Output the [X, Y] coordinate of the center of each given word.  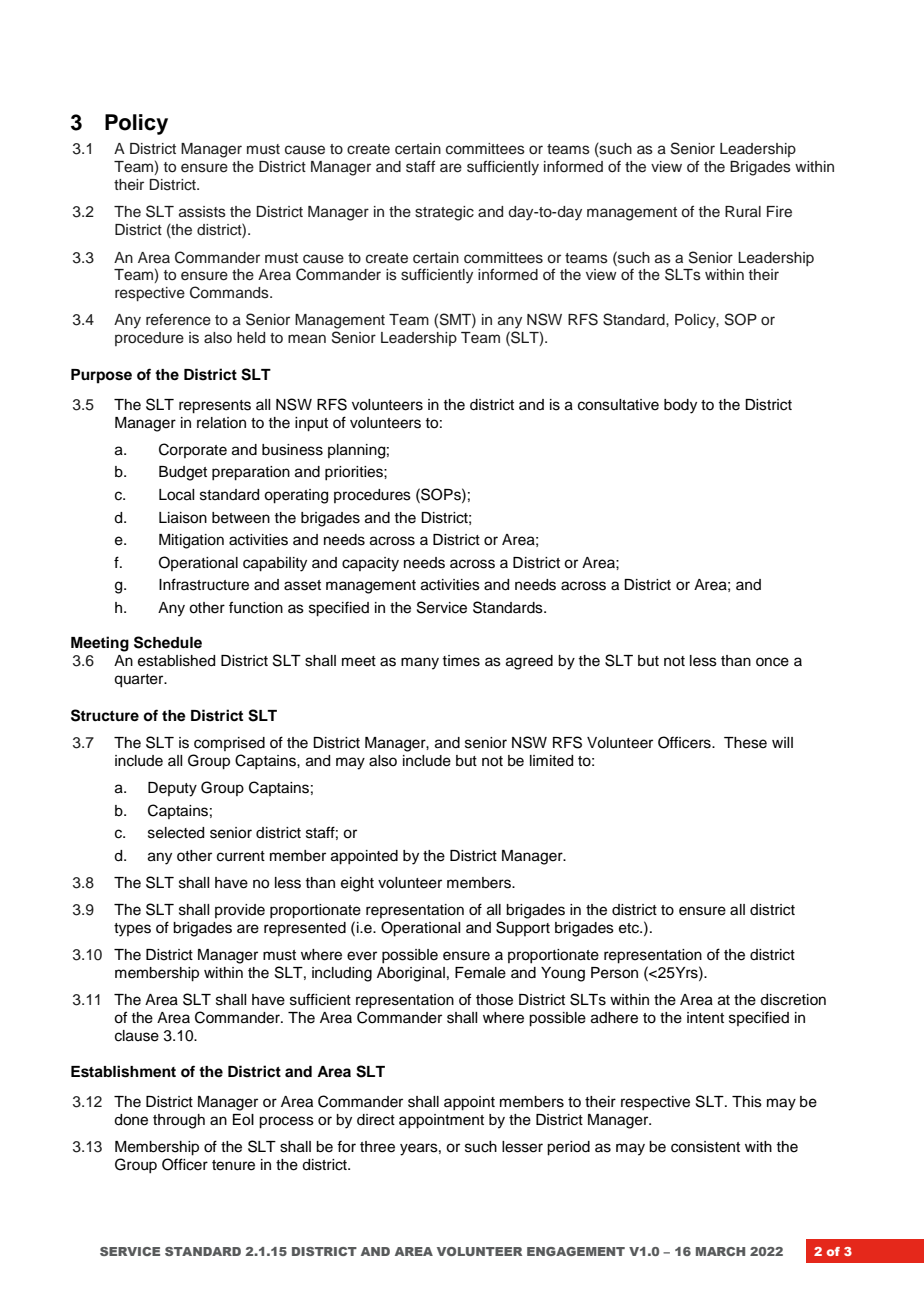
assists [202, 212]
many [420, 663]
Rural [743, 212]
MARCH [720, 1251]
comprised [229, 744]
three [377, 1147]
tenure [233, 1165]
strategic [444, 213]
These [745, 743]
